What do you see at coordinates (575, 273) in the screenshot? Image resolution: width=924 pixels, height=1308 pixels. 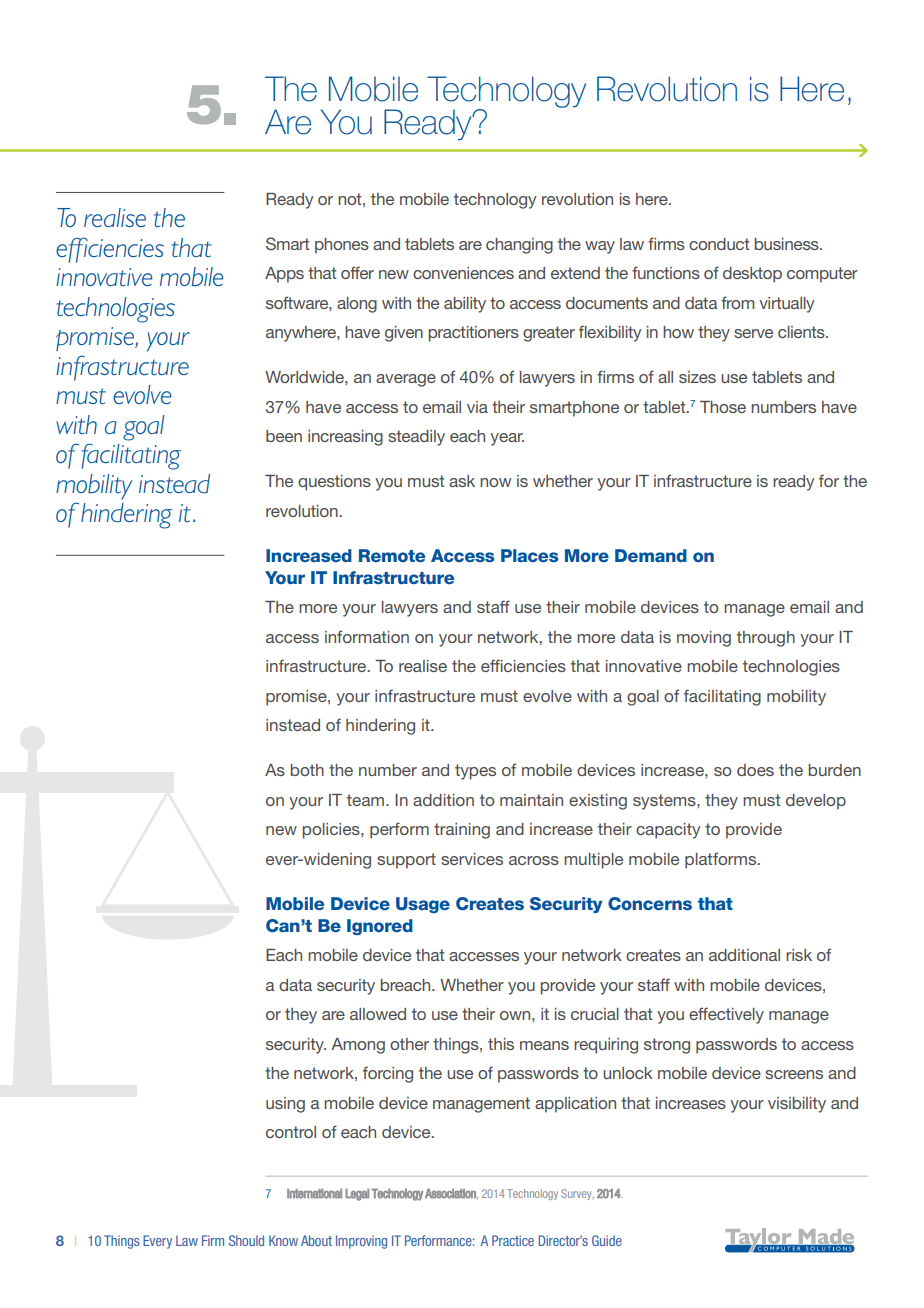 I see `extend` at bounding box center [575, 273].
